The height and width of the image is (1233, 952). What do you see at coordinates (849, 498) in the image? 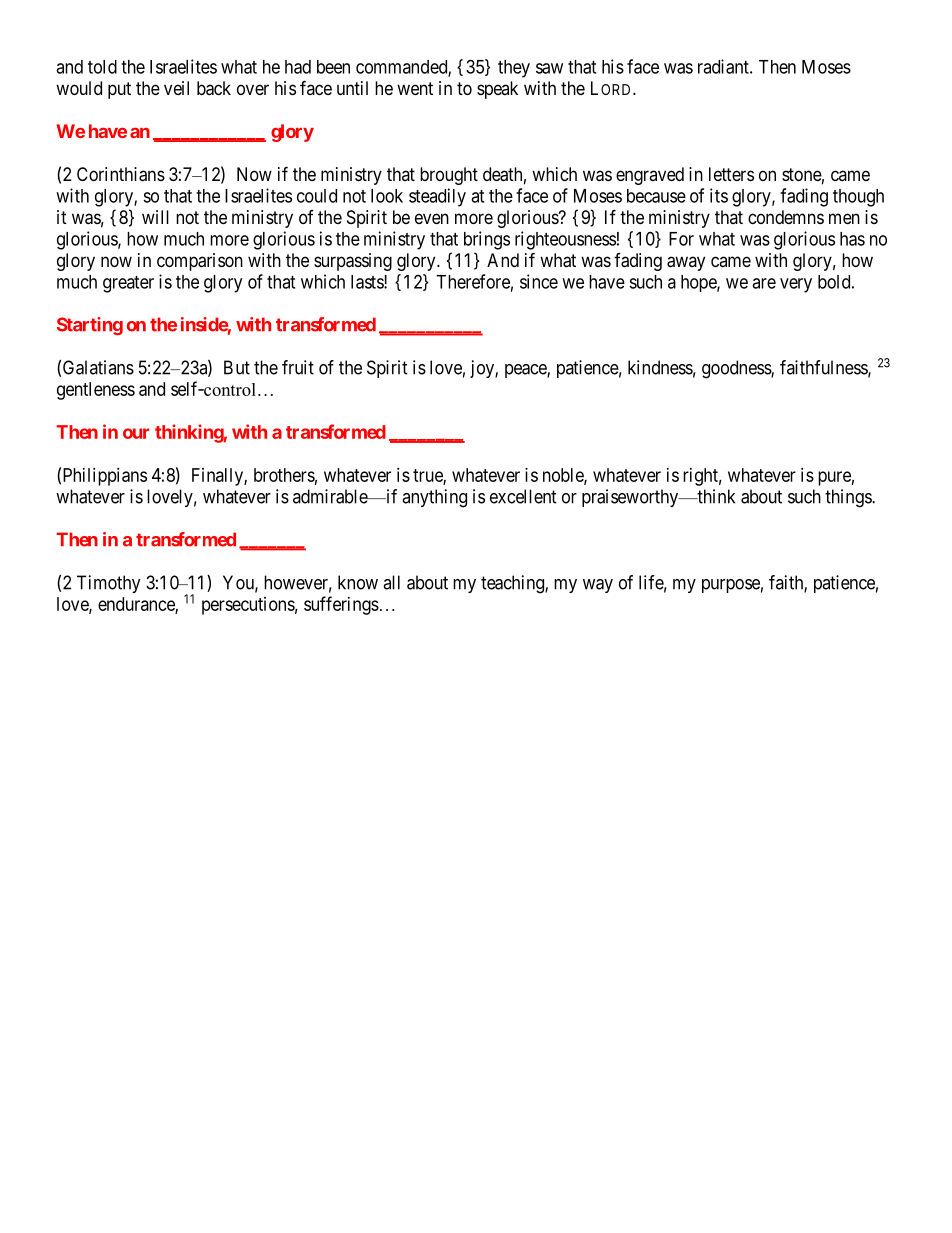
I see `things` at bounding box center [849, 498].
